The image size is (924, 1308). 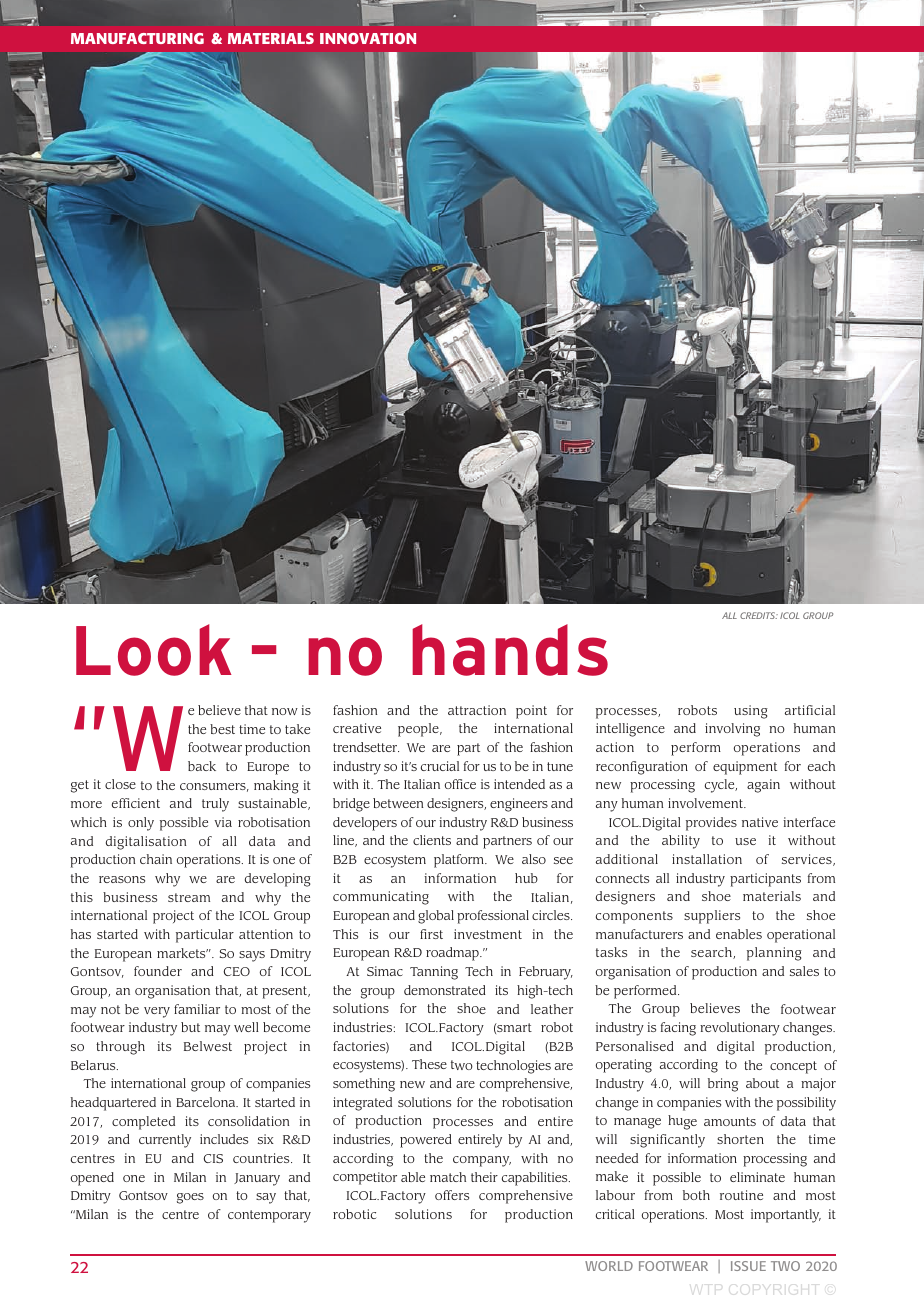 I want to click on using, so click(x=751, y=712).
